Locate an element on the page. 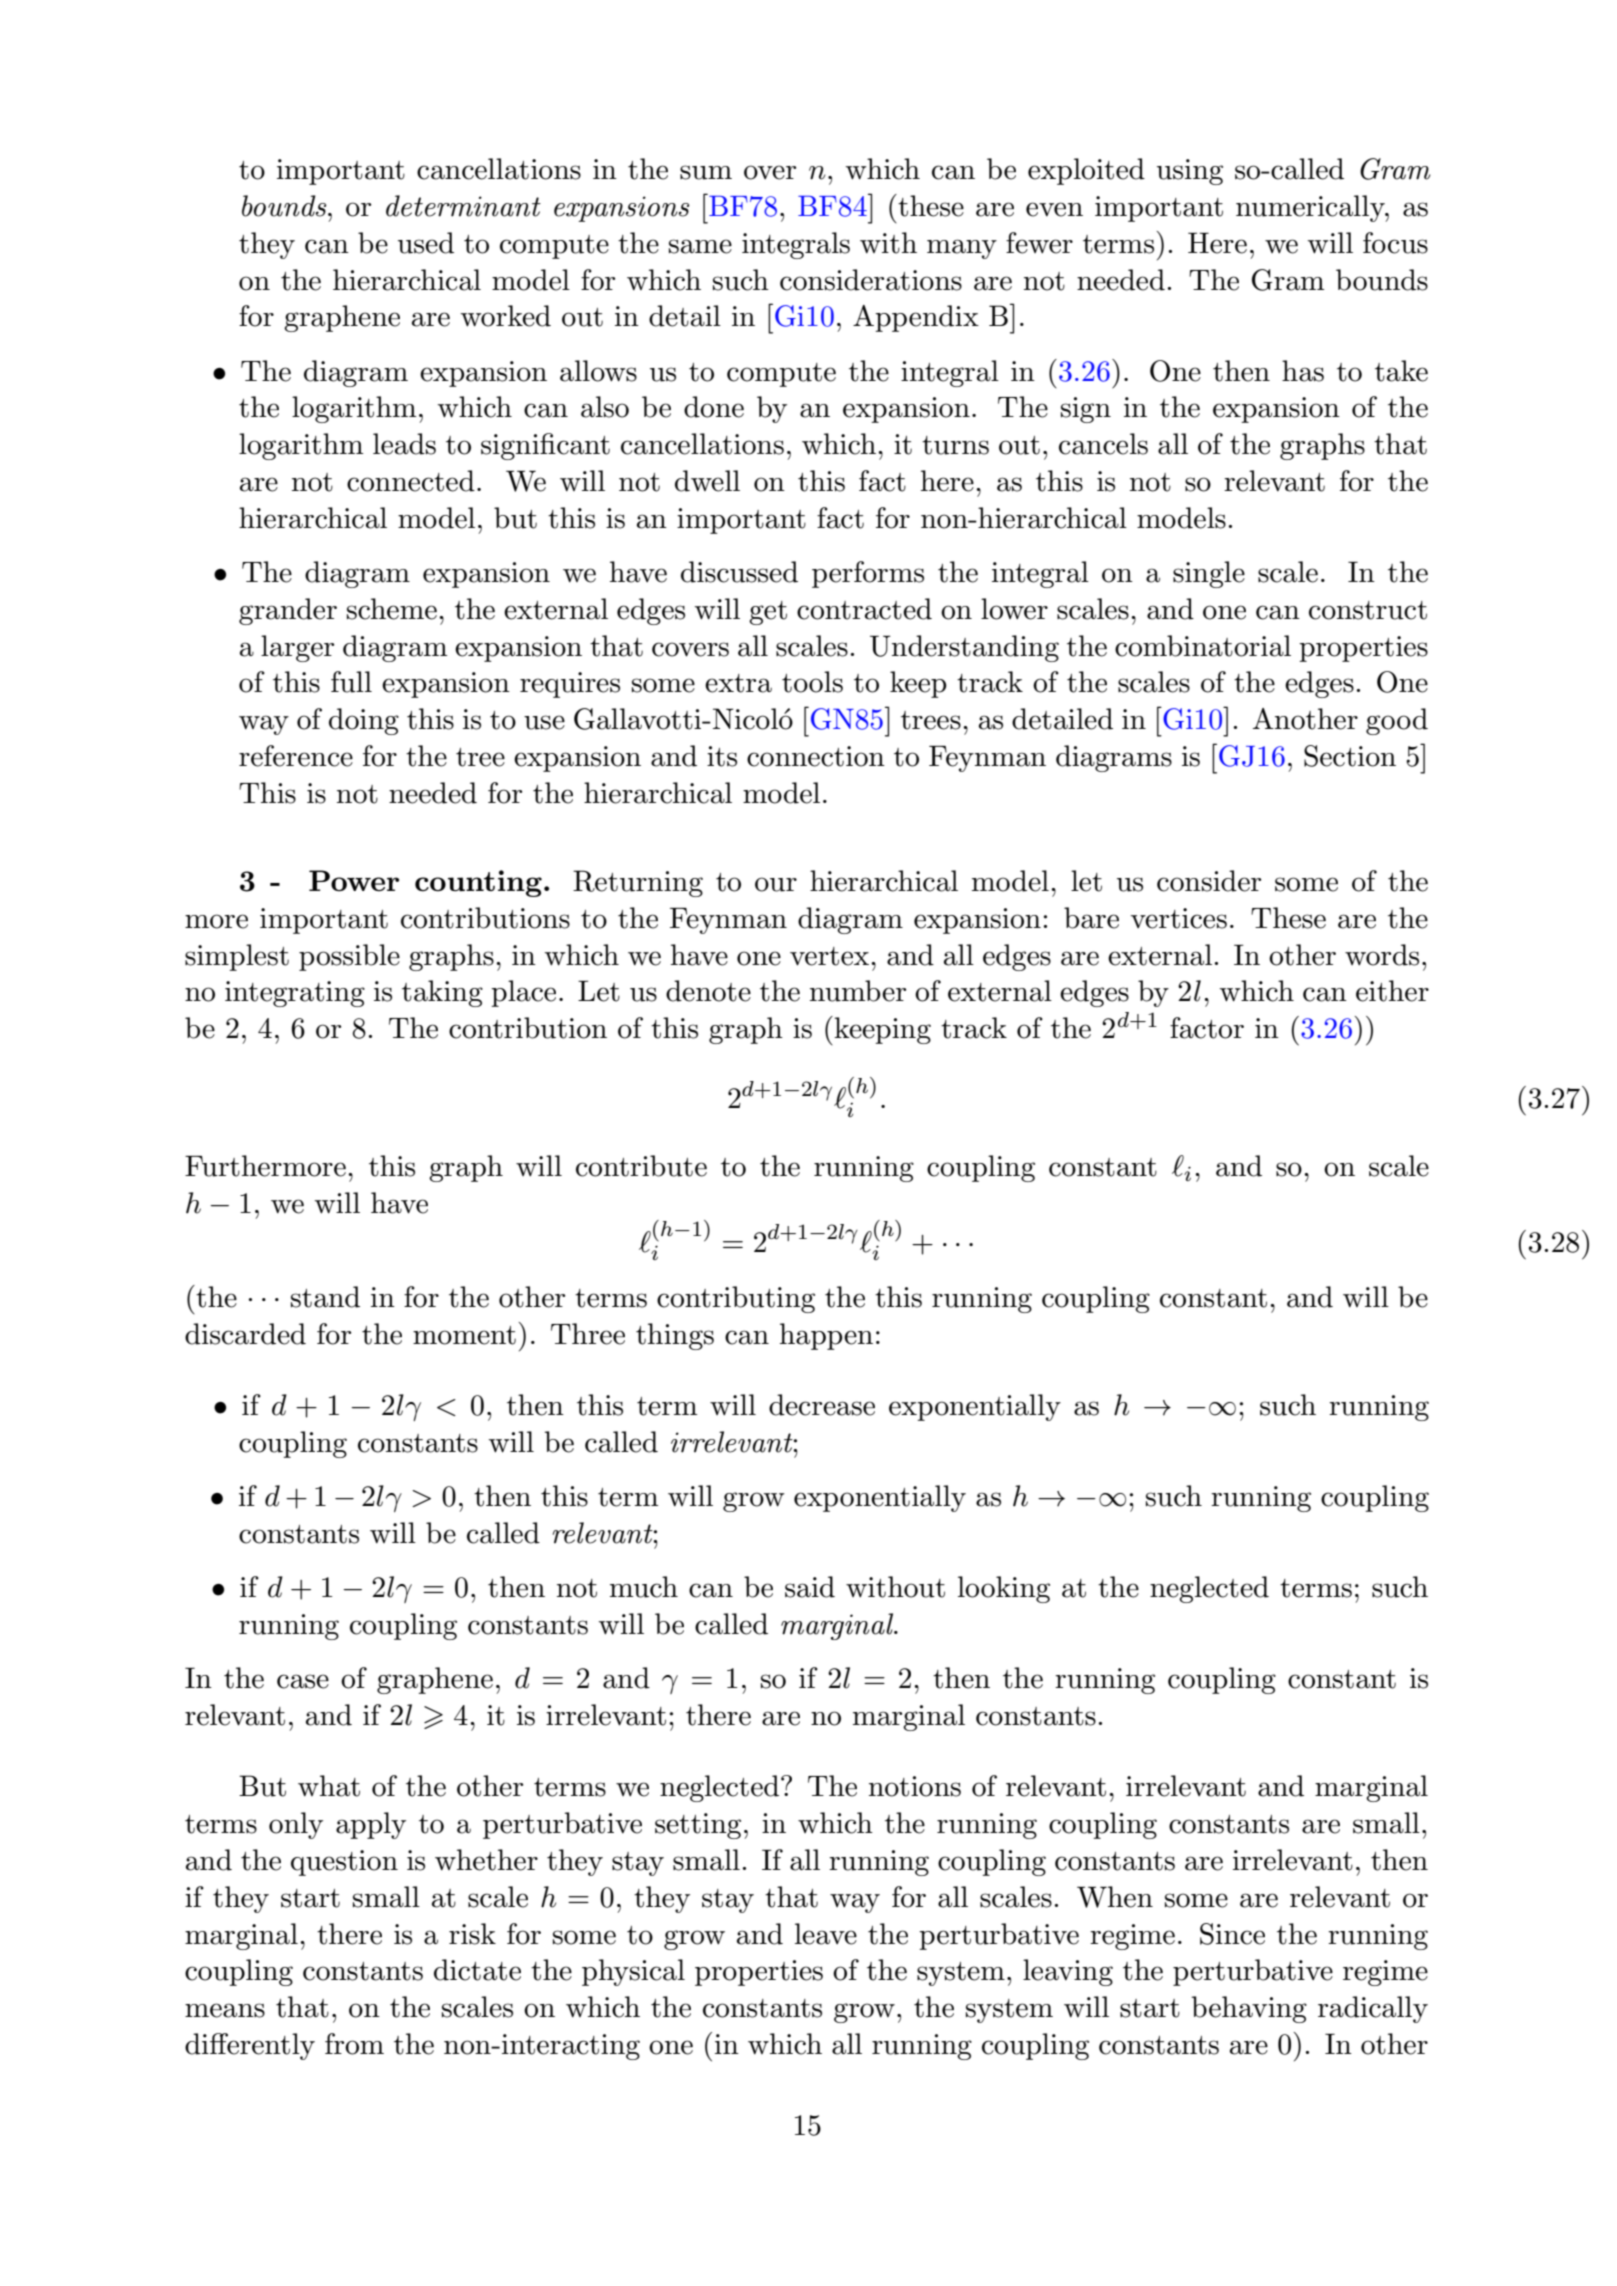  same is located at coordinates (700, 246).
